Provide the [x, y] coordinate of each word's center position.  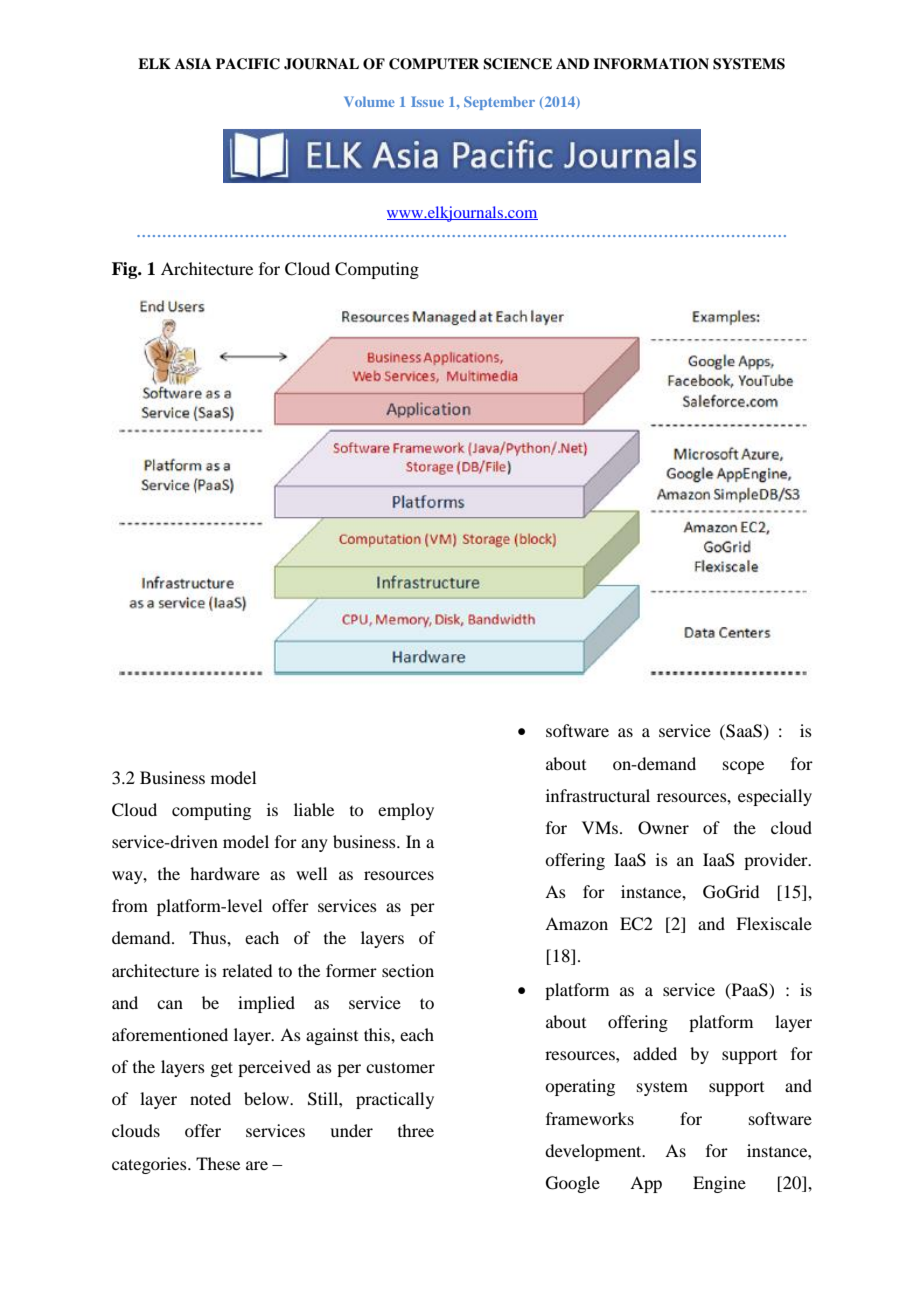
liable [314, 809]
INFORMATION [651, 64]
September [499, 103]
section [408, 970]
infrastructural [598, 795]
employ [406, 811]
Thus [208, 937]
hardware [225, 873]
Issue [427, 101]
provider [777, 861]
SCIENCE [517, 64]
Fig [126, 270]
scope [743, 767]
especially [775, 797]
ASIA [193, 64]
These [218, 1163]
